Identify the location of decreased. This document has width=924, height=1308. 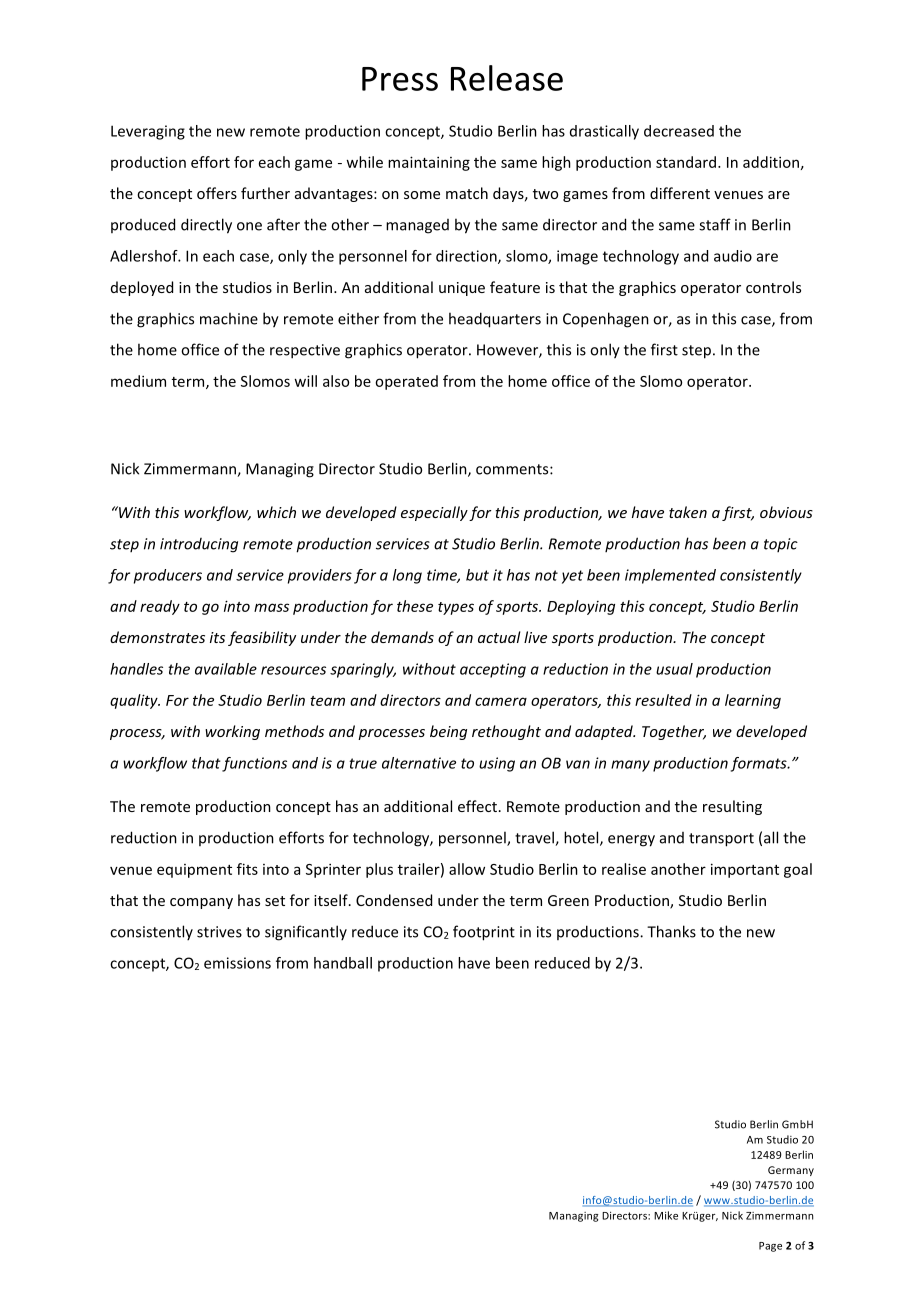
(679, 131).
